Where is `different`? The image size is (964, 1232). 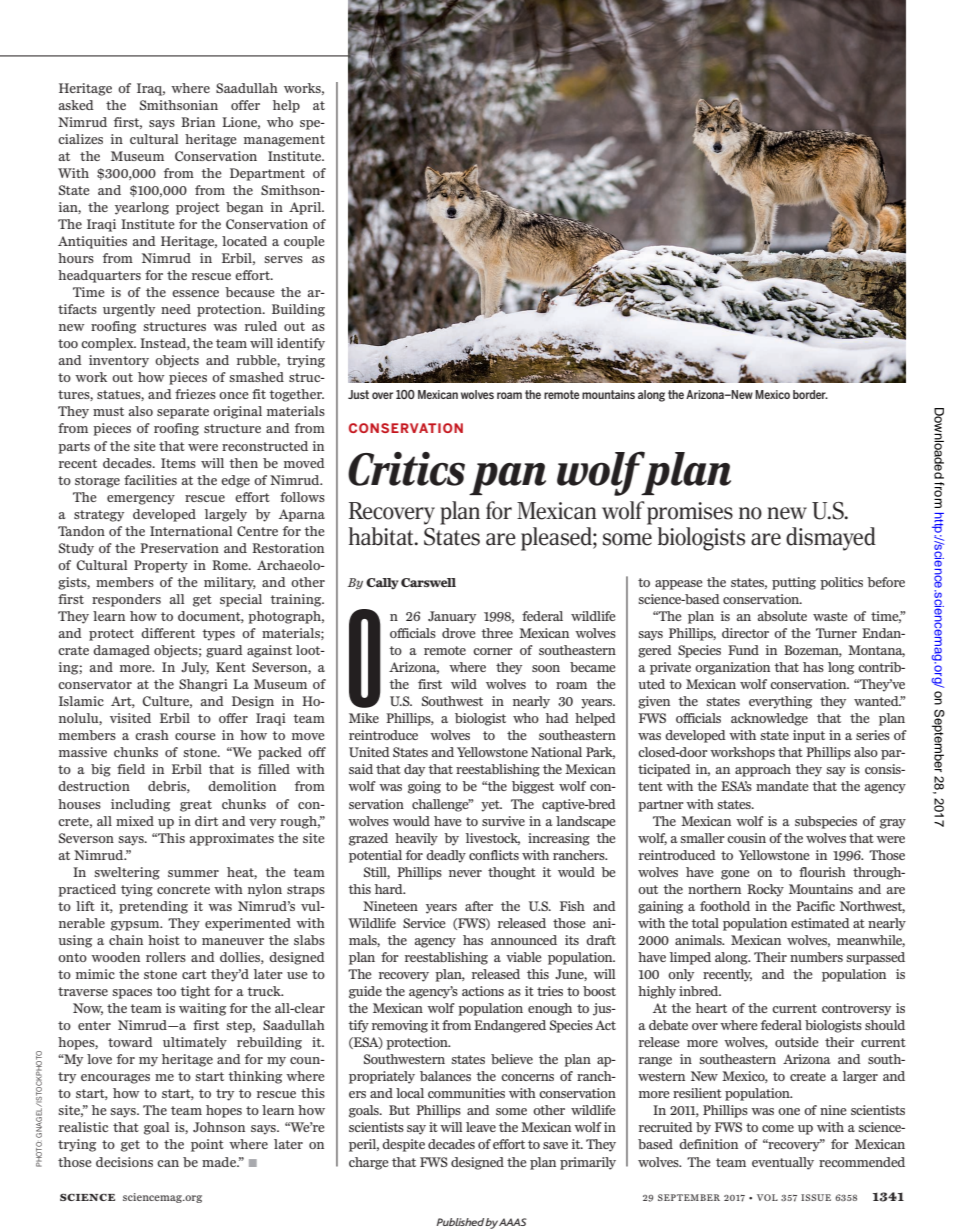 different is located at coordinates (168, 633).
